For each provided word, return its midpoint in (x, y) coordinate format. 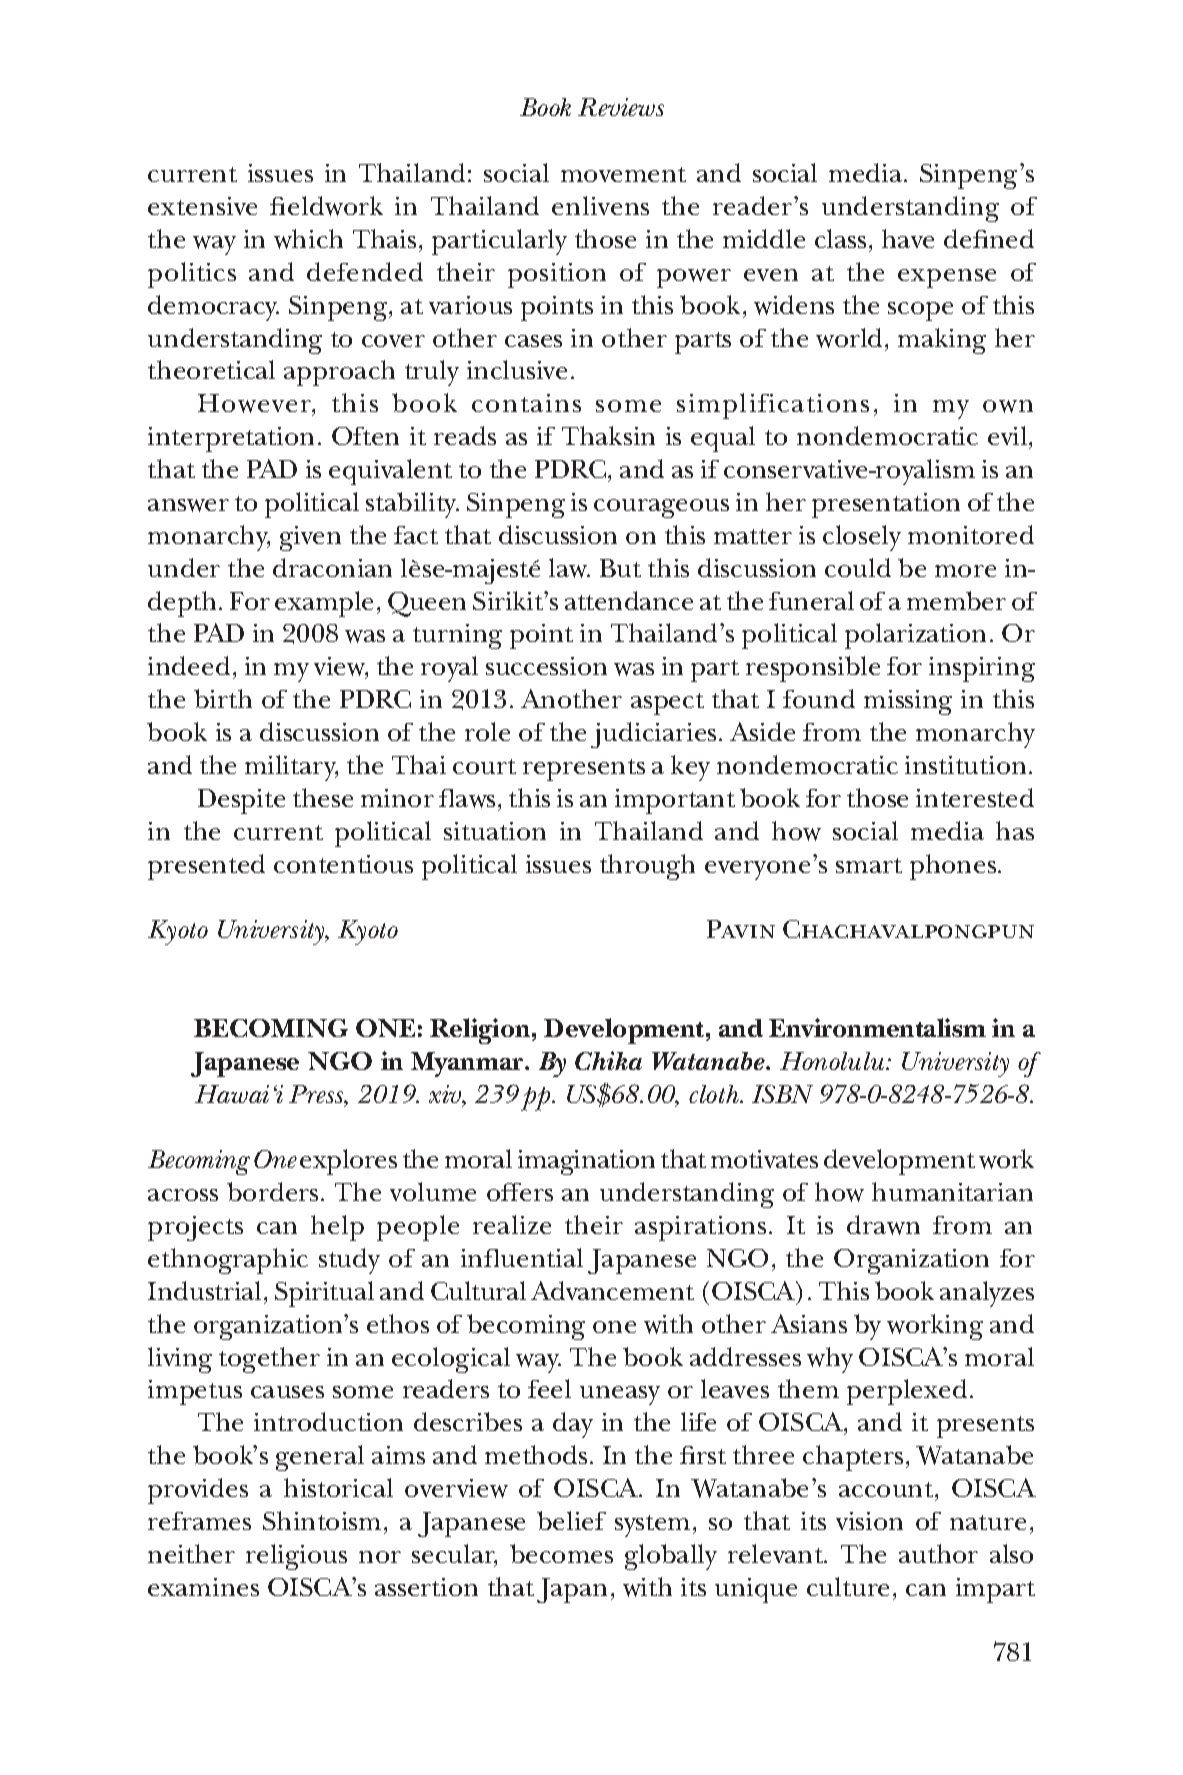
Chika (608, 1060)
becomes (561, 1553)
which (308, 239)
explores (348, 1162)
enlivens (600, 205)
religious (296, 1557)
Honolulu (833, 1061)
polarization (915, 636)
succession (546, 666)
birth (223, 698)
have (908, 238)
